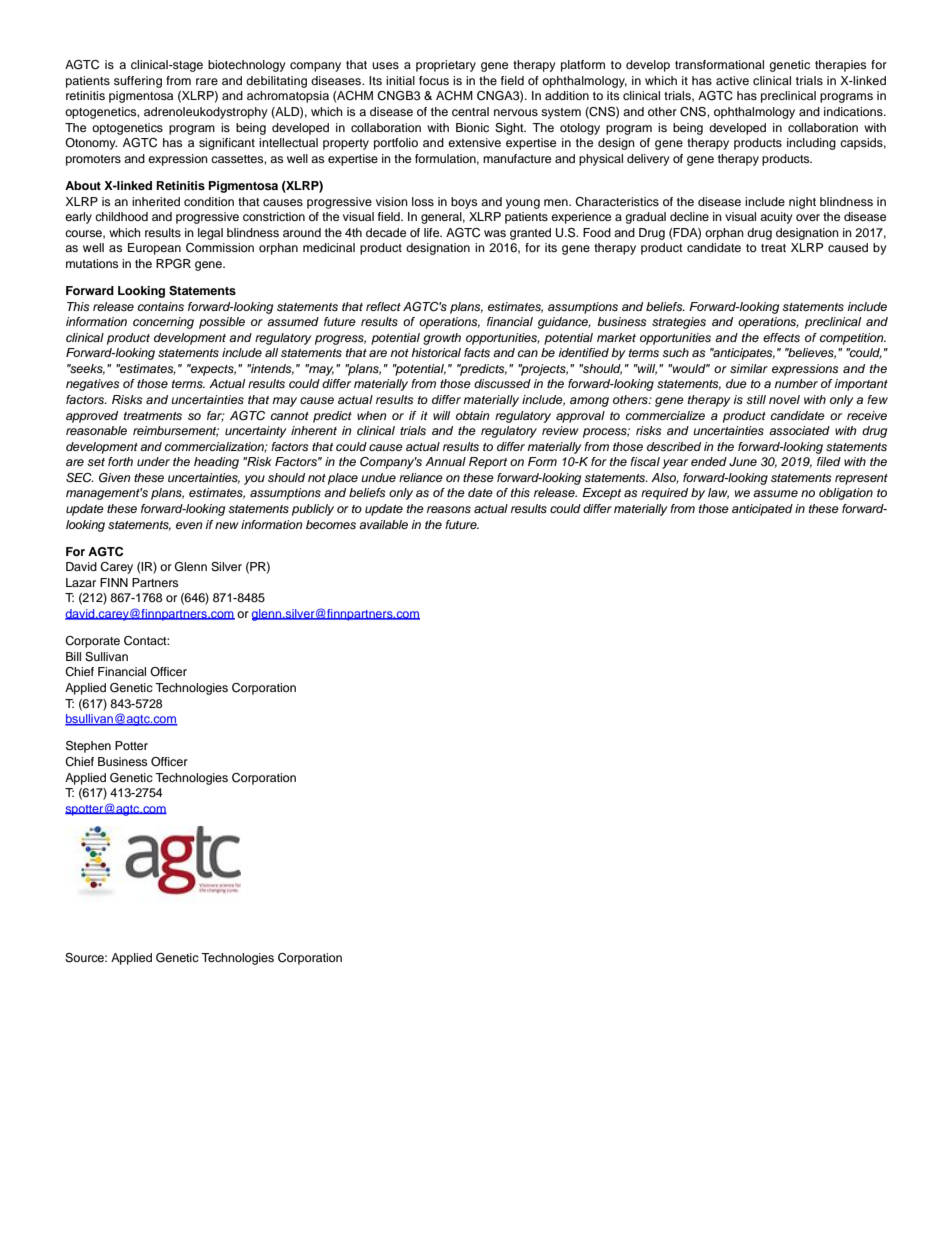 This page has height=1233, width=952. What do you see at coordinates (762, 510) in the page?
I see `anticipated` at bounding box center [762, 510].
